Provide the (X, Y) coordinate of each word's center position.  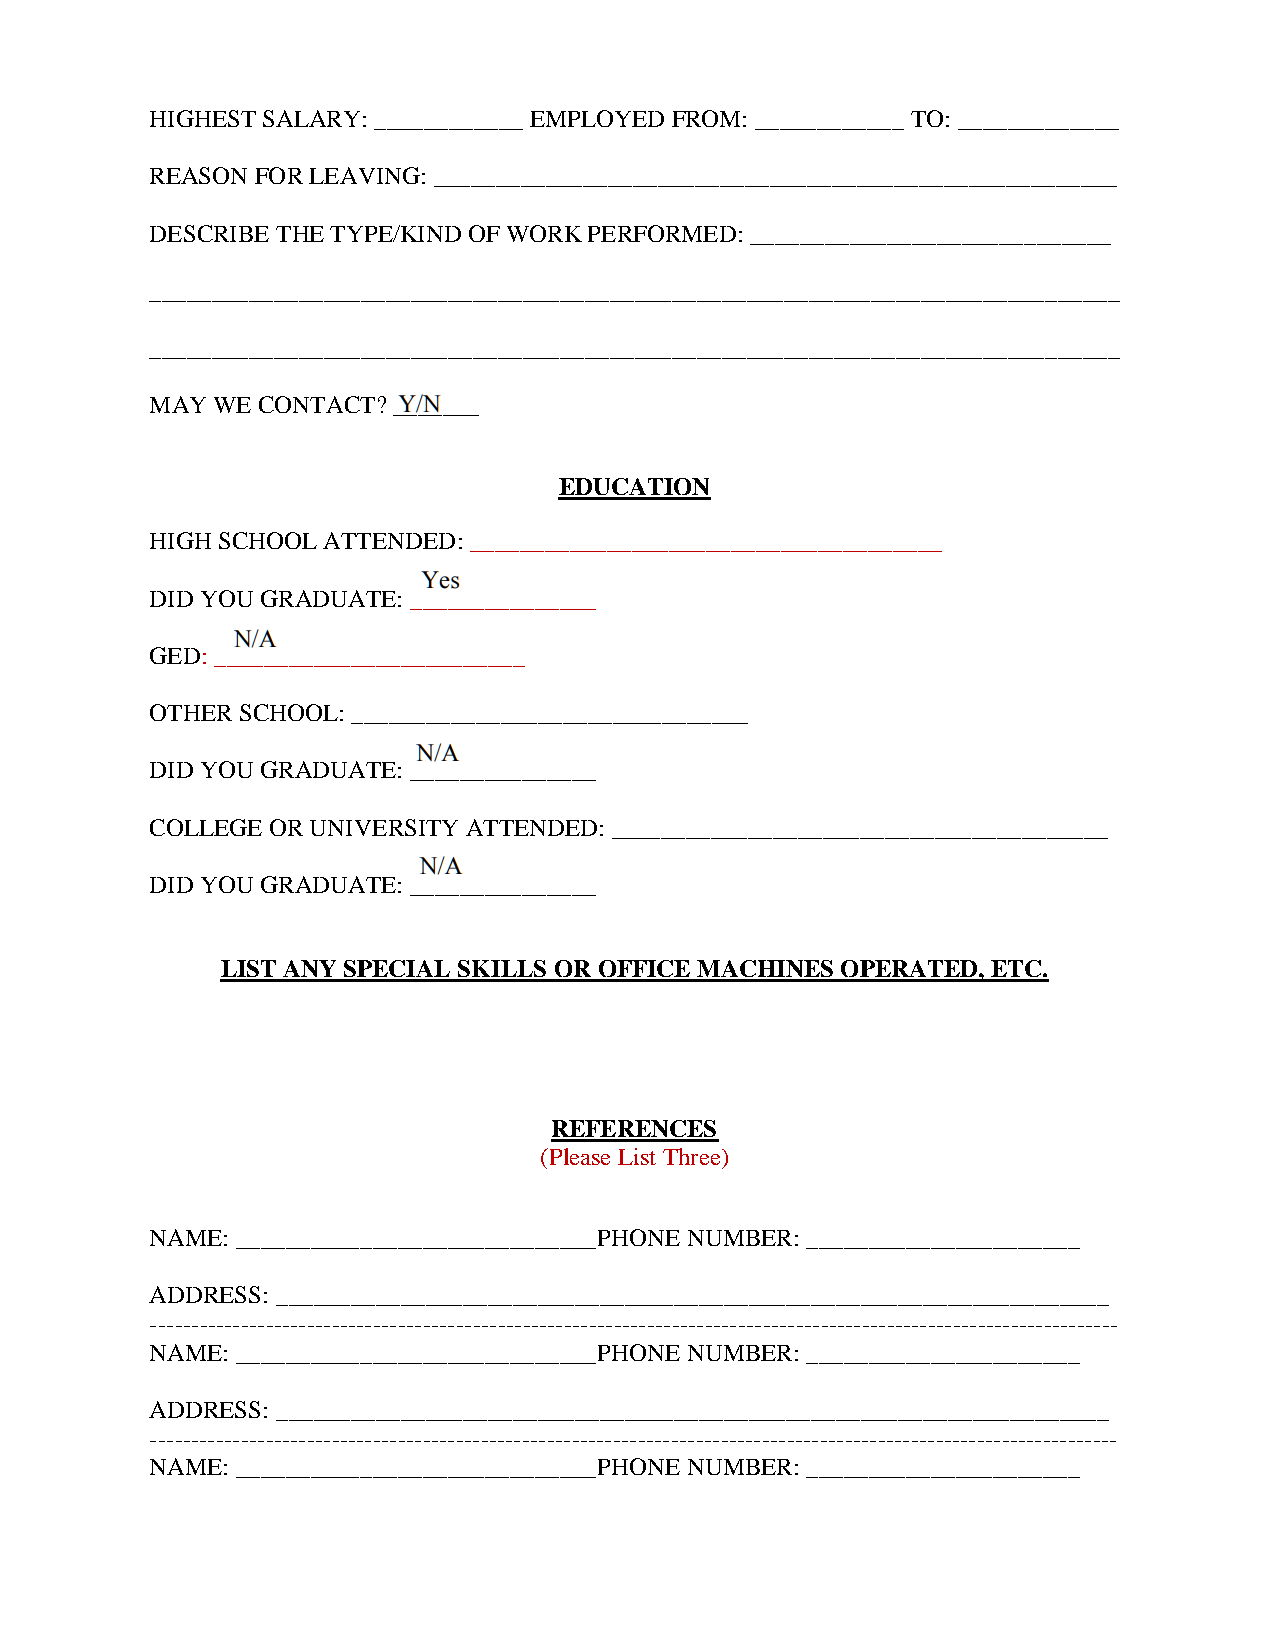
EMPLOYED (597, 118)
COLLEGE (206, 827)
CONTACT (317, 404)
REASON (198, 175)
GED (175, 655)
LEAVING (364, 175)
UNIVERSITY (384, 827)
